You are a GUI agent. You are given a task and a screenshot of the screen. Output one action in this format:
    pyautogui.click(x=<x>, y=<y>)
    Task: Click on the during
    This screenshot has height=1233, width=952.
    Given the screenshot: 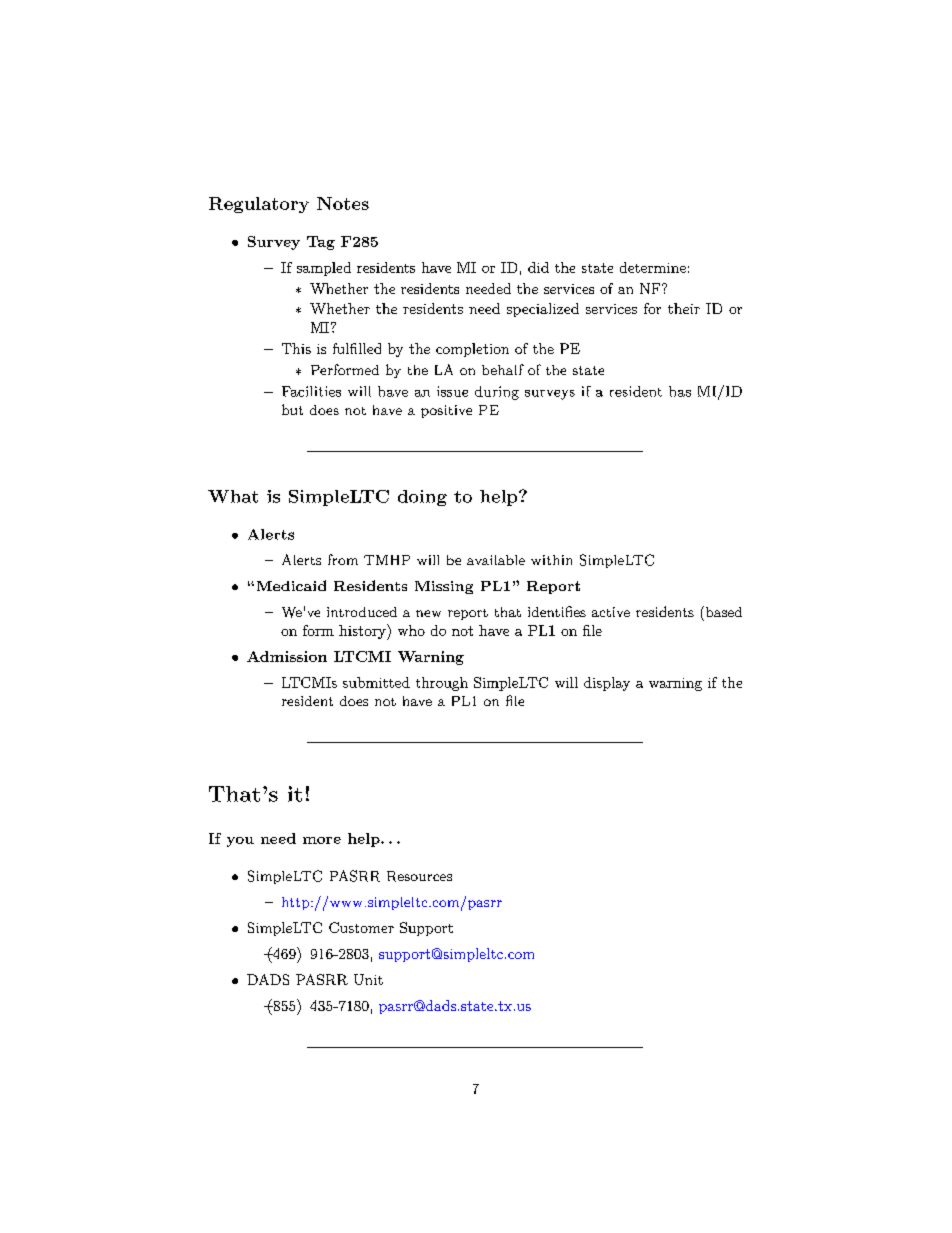 What is the action you would take?
    pyautogui.click(x=497, y=393)
